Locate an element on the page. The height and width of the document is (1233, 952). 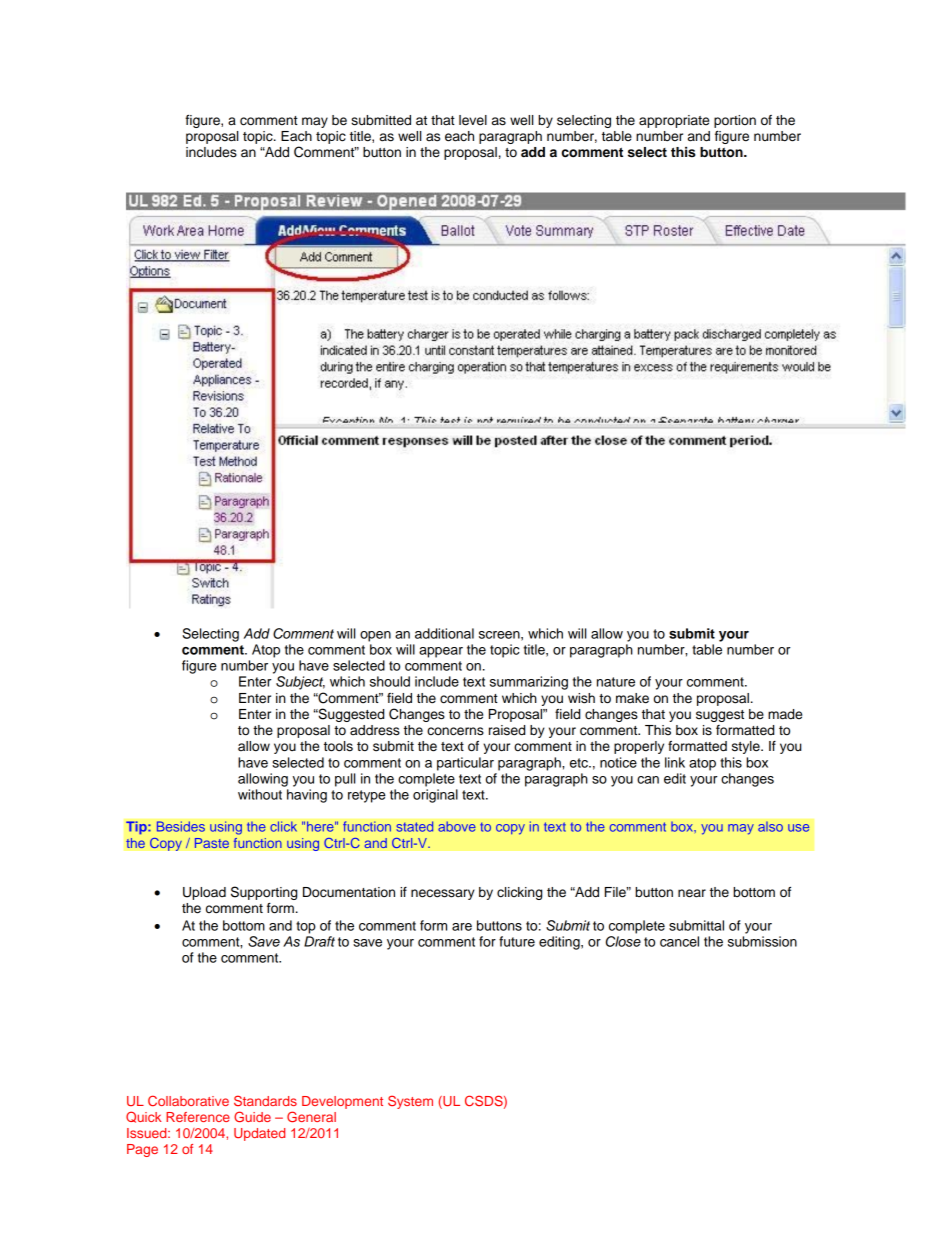
make is located at coordinates (632, 698).
